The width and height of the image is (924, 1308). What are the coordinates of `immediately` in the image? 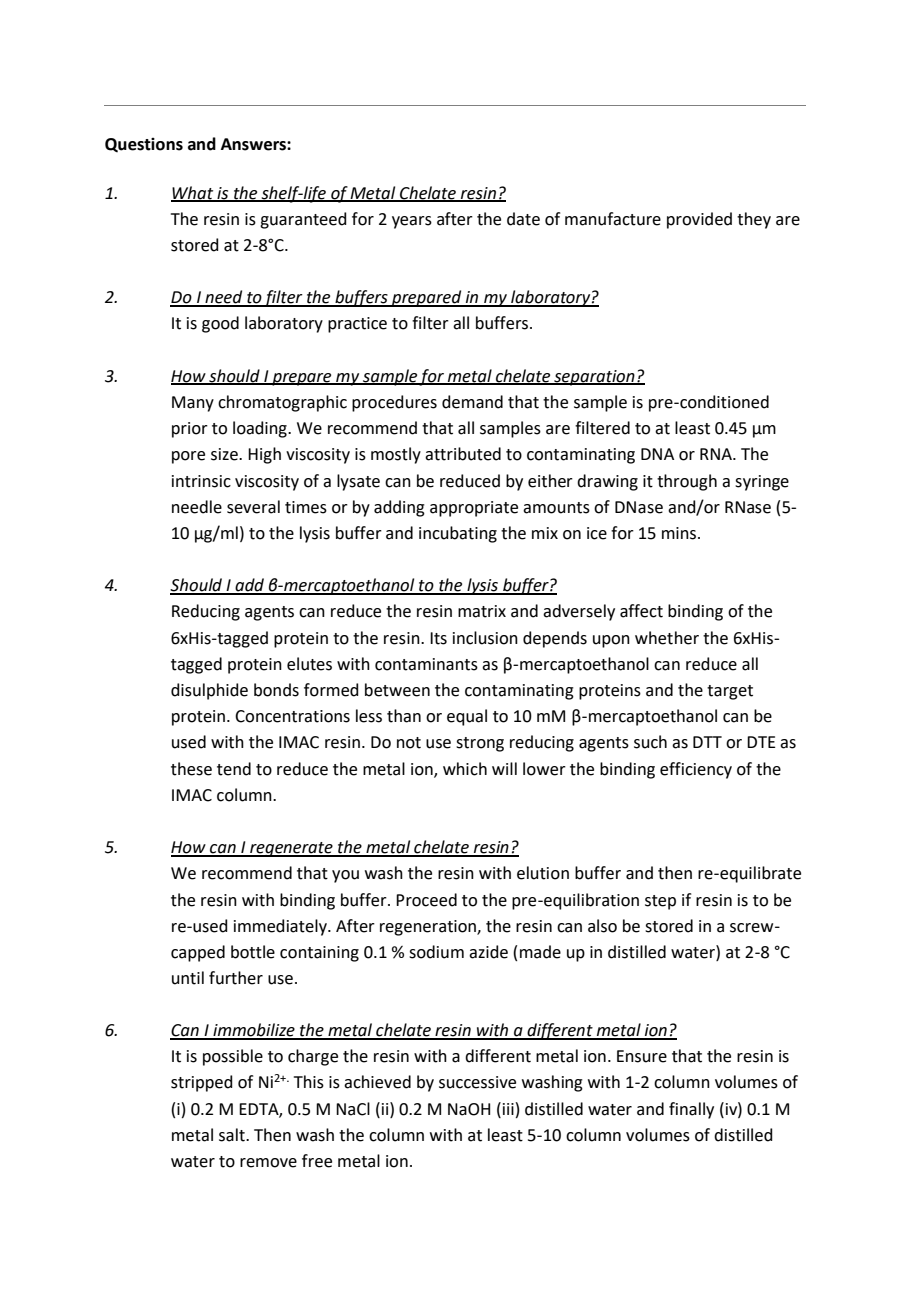 It's located at (281, 927).
